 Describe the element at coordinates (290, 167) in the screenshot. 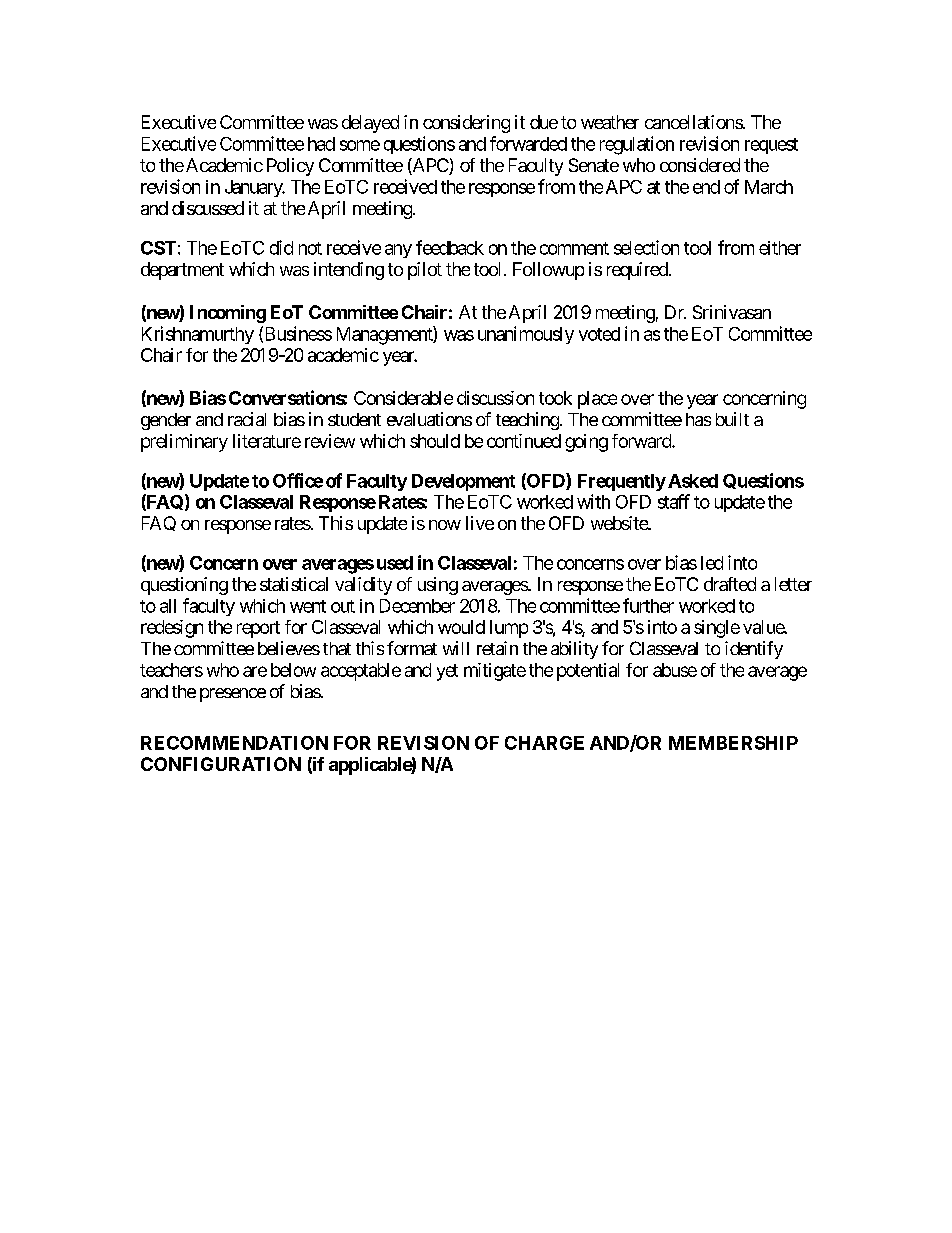

I see `Policy` at that location.
